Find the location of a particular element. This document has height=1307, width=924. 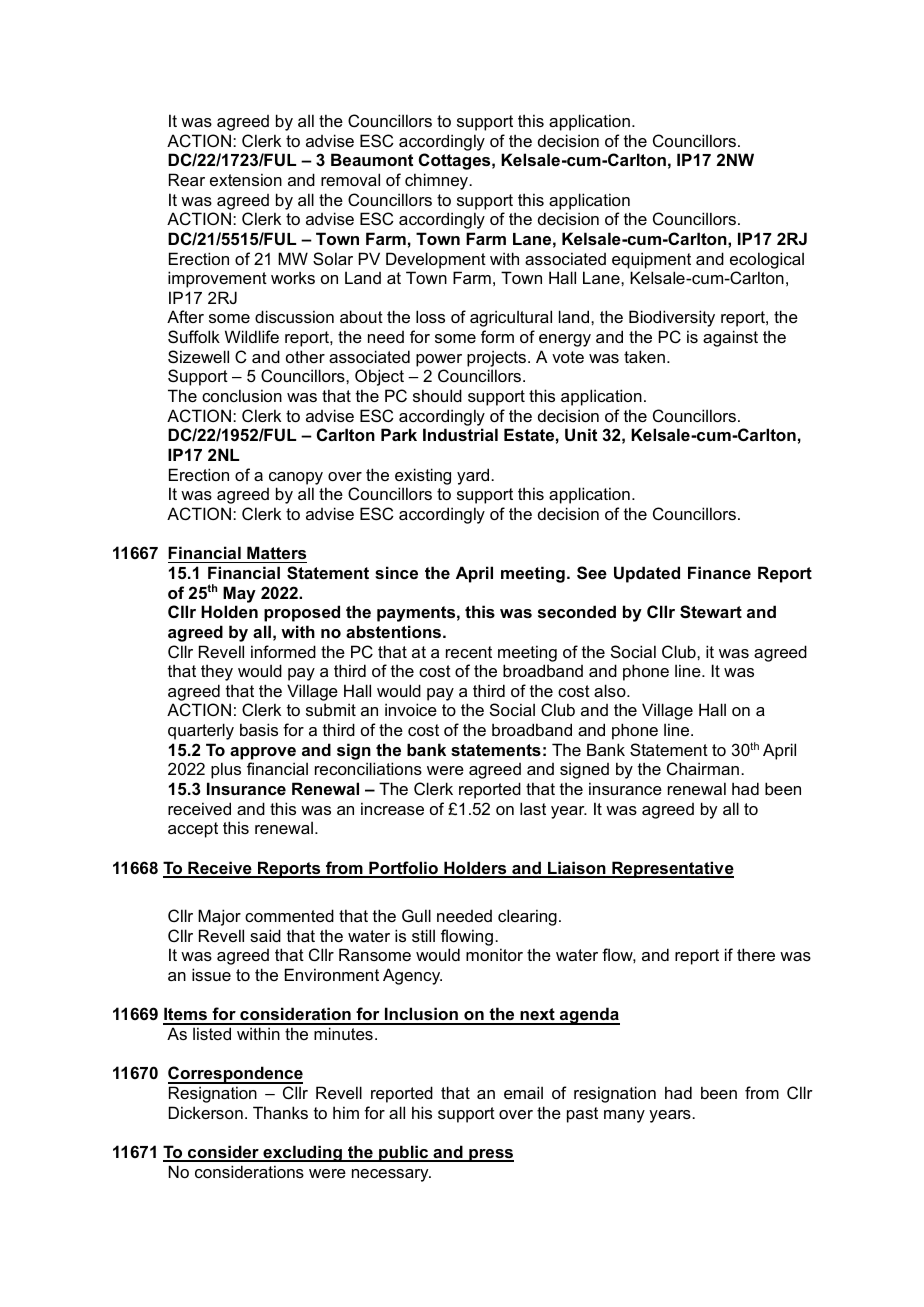

Thanks is located at coordinates (280, 1112).
